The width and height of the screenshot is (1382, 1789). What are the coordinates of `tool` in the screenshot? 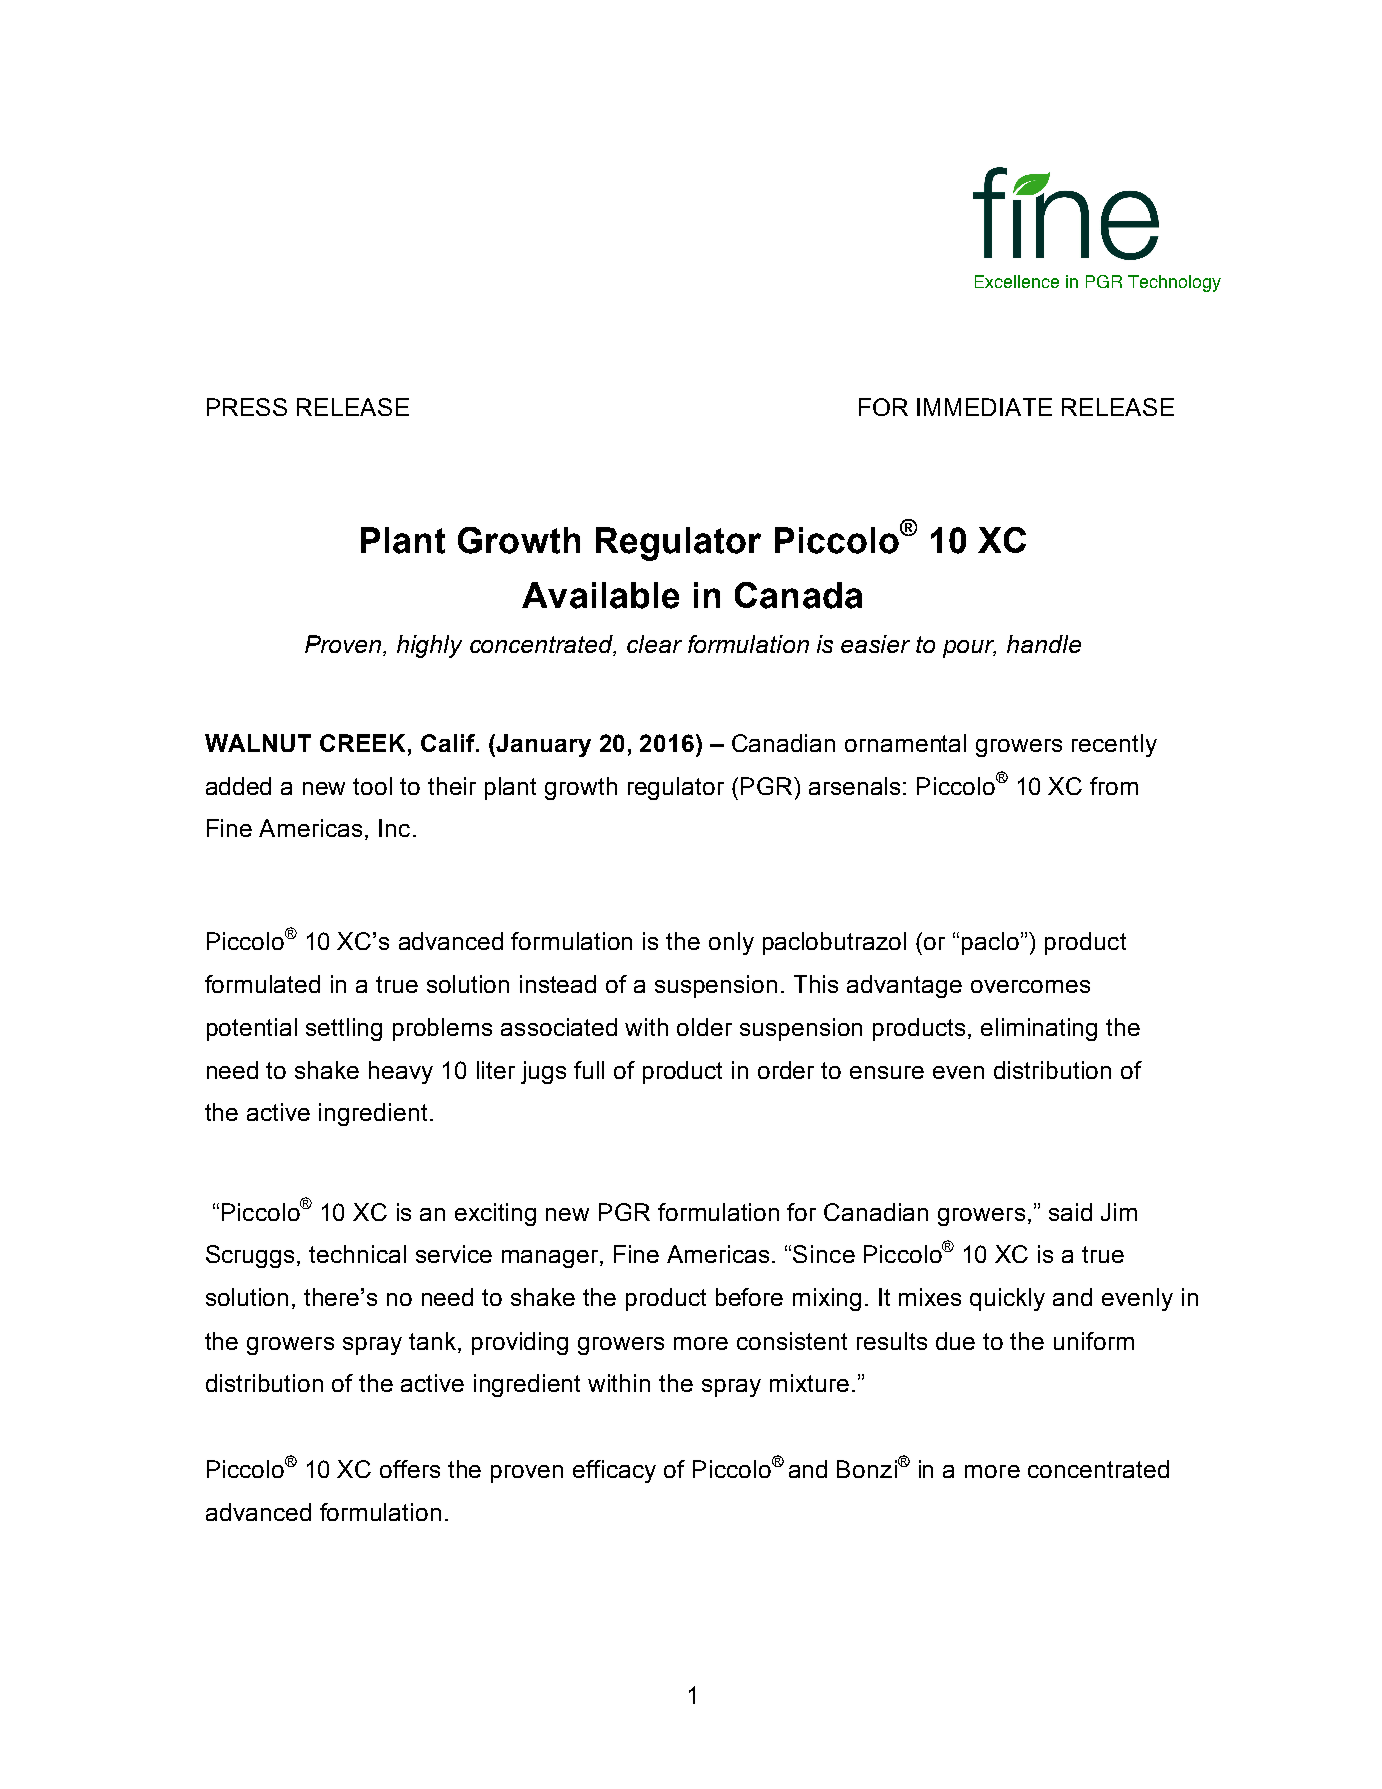 It's located at (372, 786).
